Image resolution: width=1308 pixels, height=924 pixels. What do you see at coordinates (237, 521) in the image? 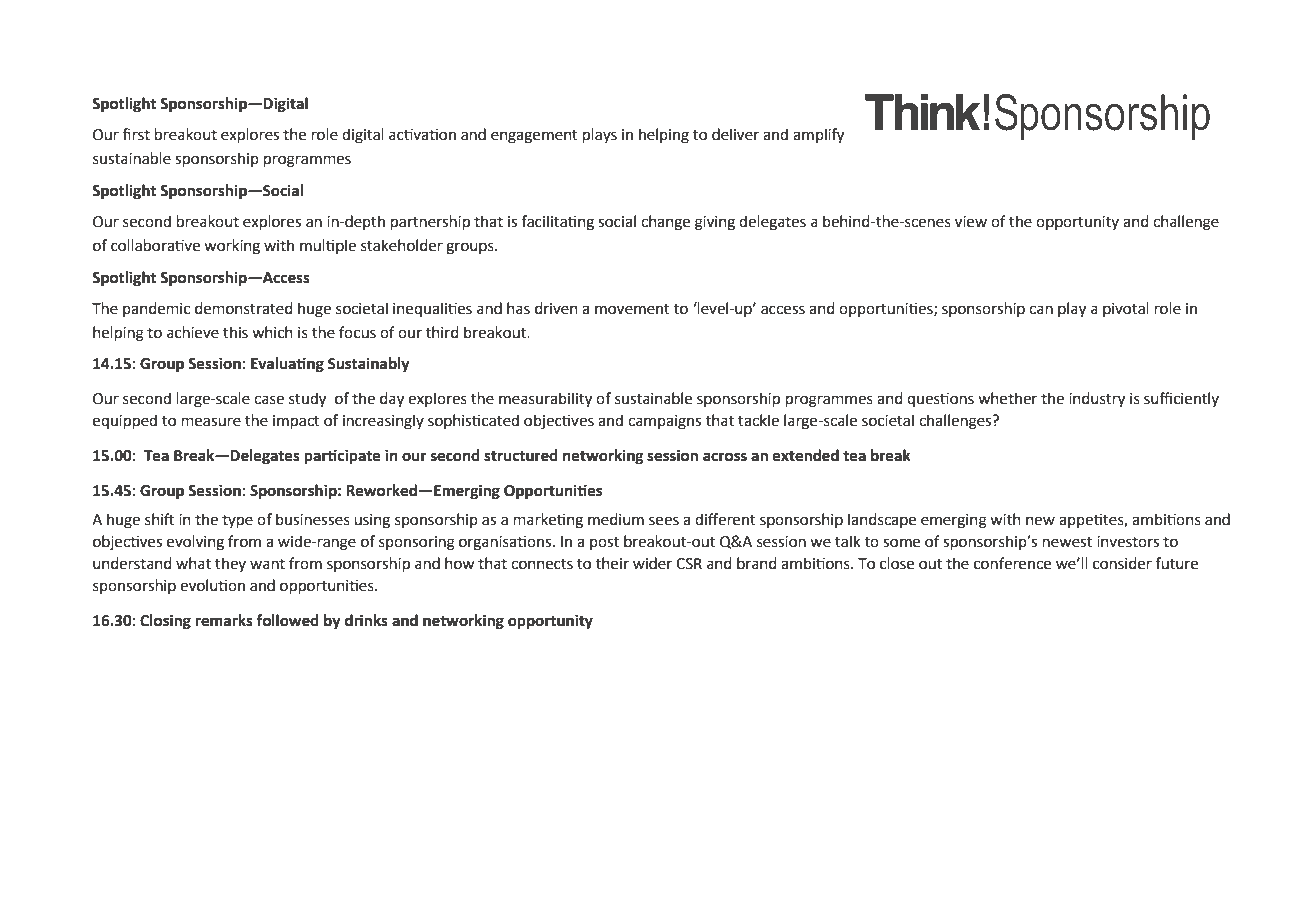
I see `type` at bounding box center [237, 521].
